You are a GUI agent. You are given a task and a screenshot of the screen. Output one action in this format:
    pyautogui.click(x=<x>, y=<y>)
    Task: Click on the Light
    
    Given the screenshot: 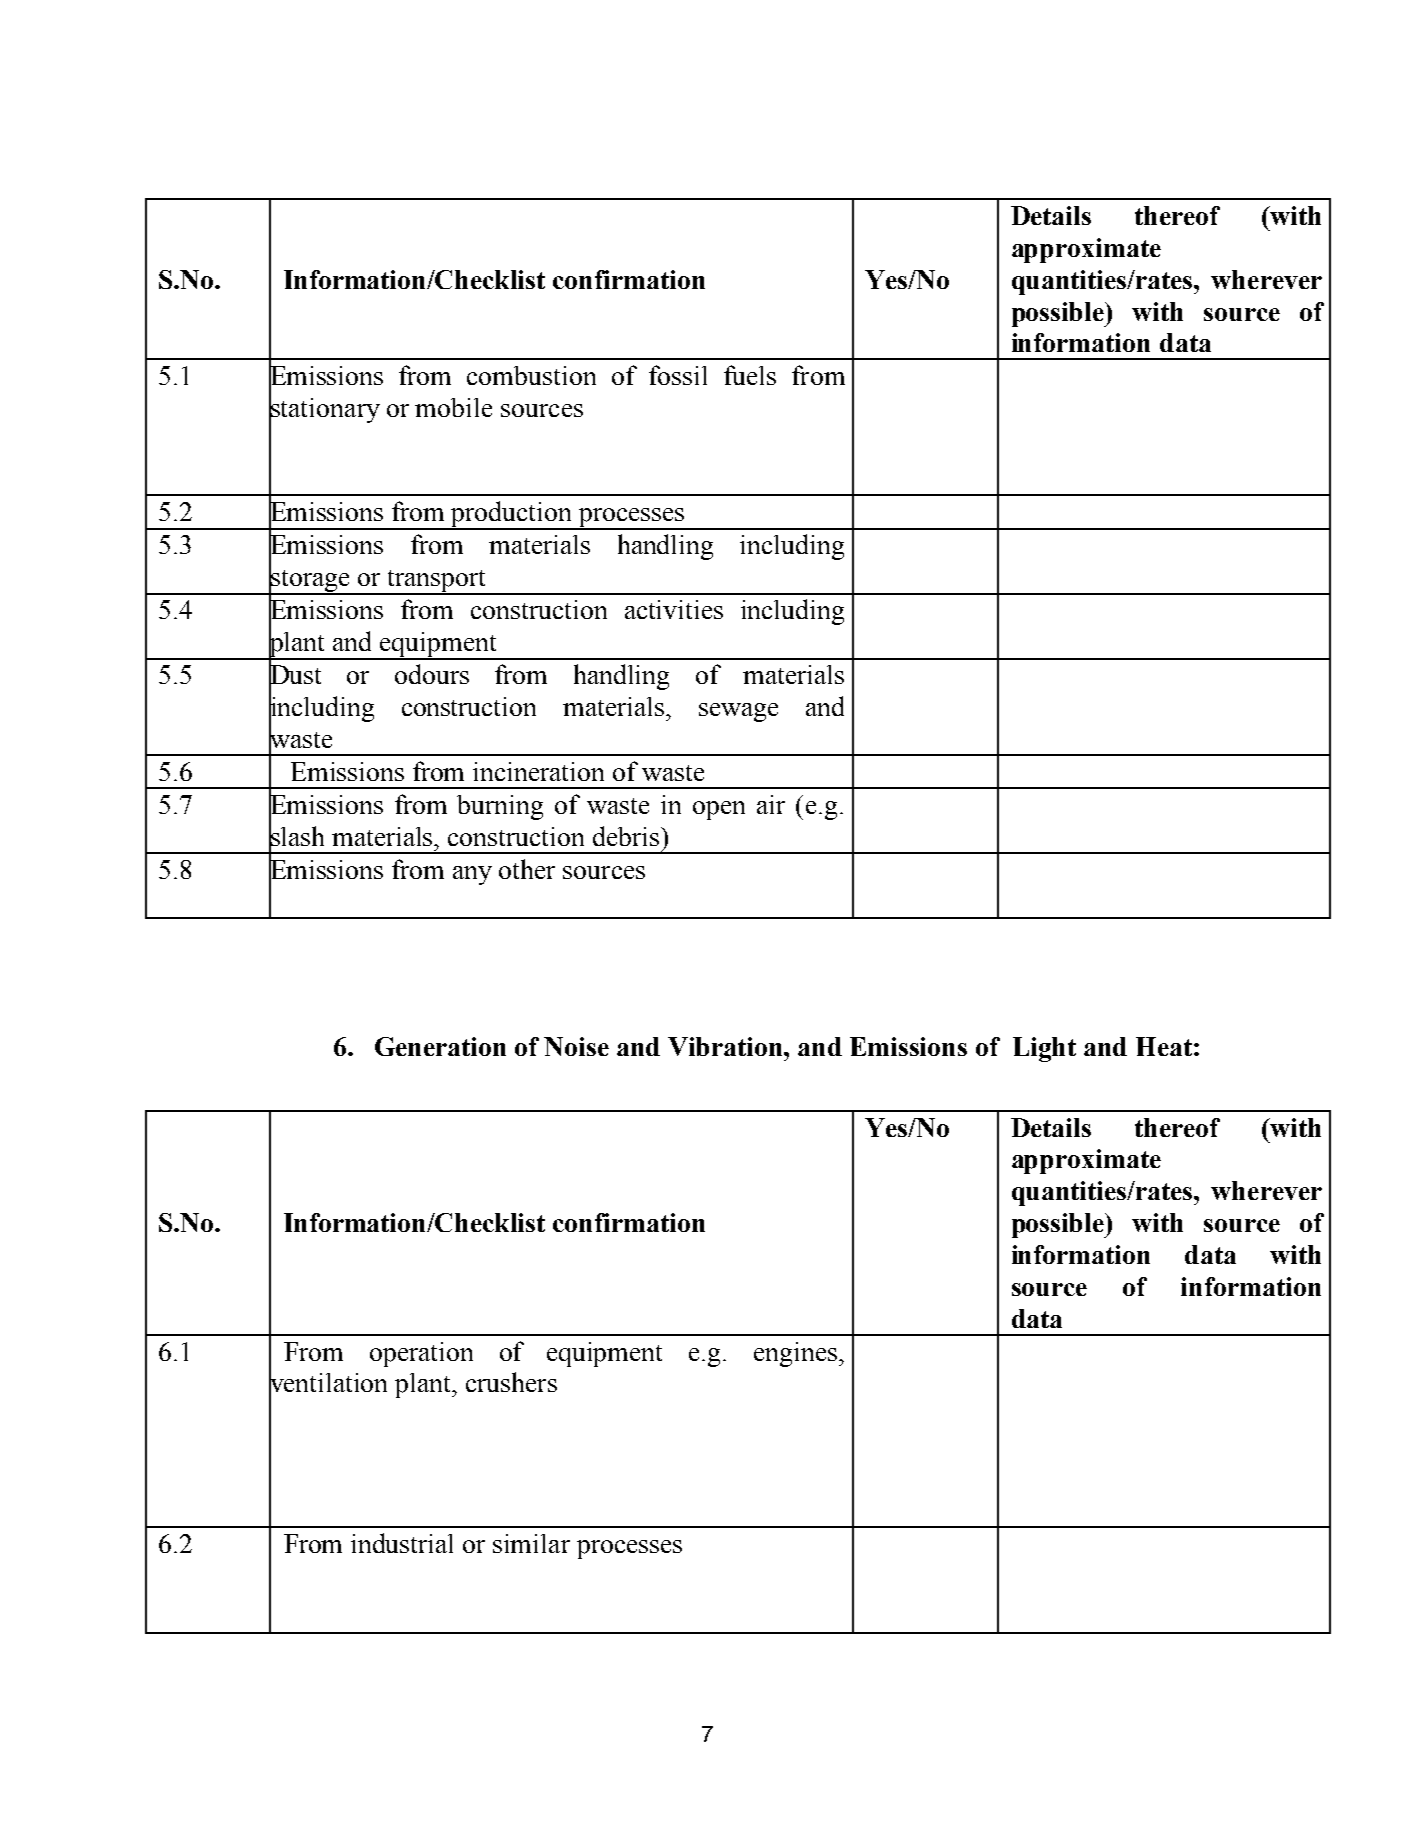 What is the action you would take?
    pyautogui.click(x=1044, y=1049)
